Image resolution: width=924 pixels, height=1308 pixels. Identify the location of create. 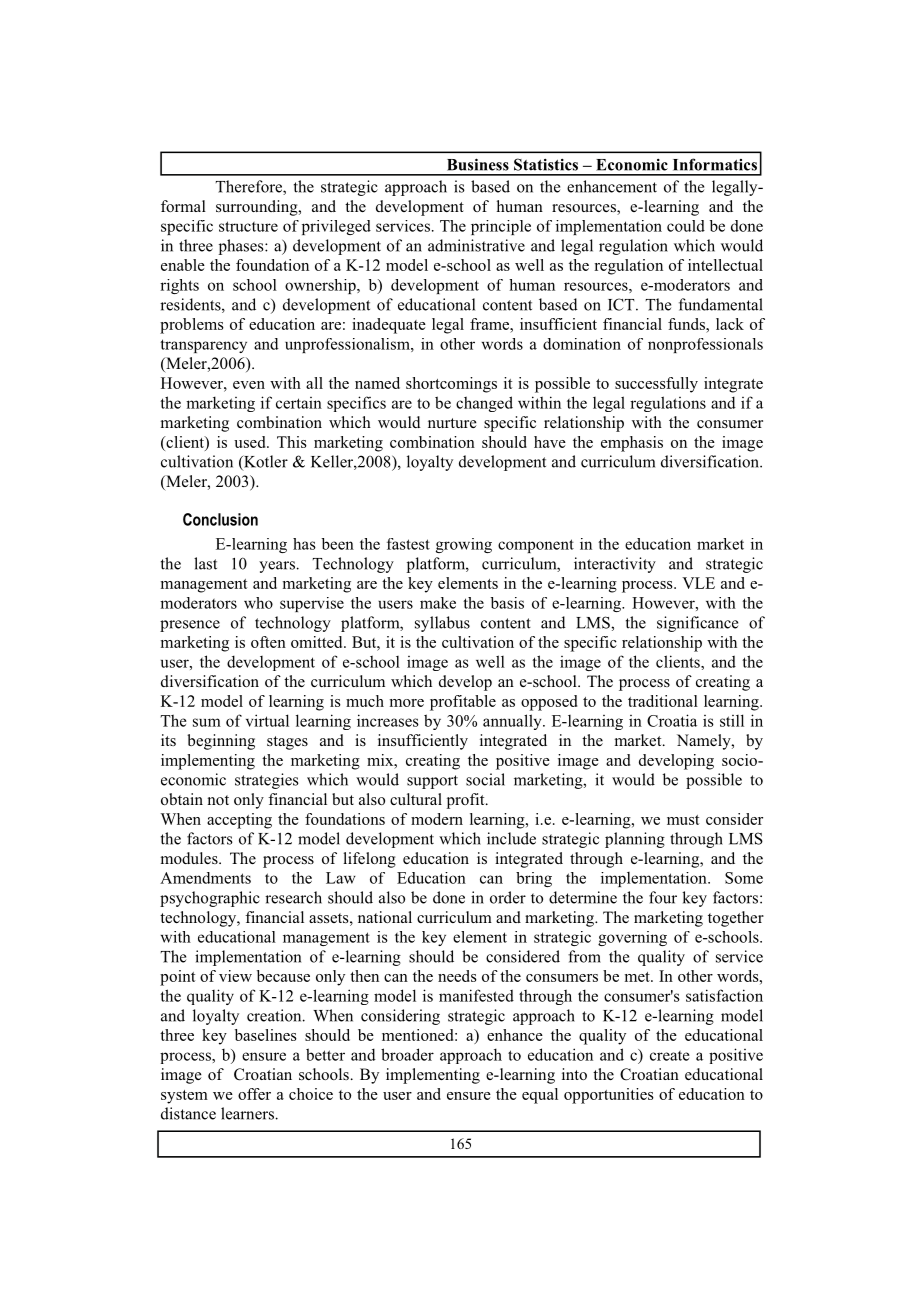
(670, 1056).
